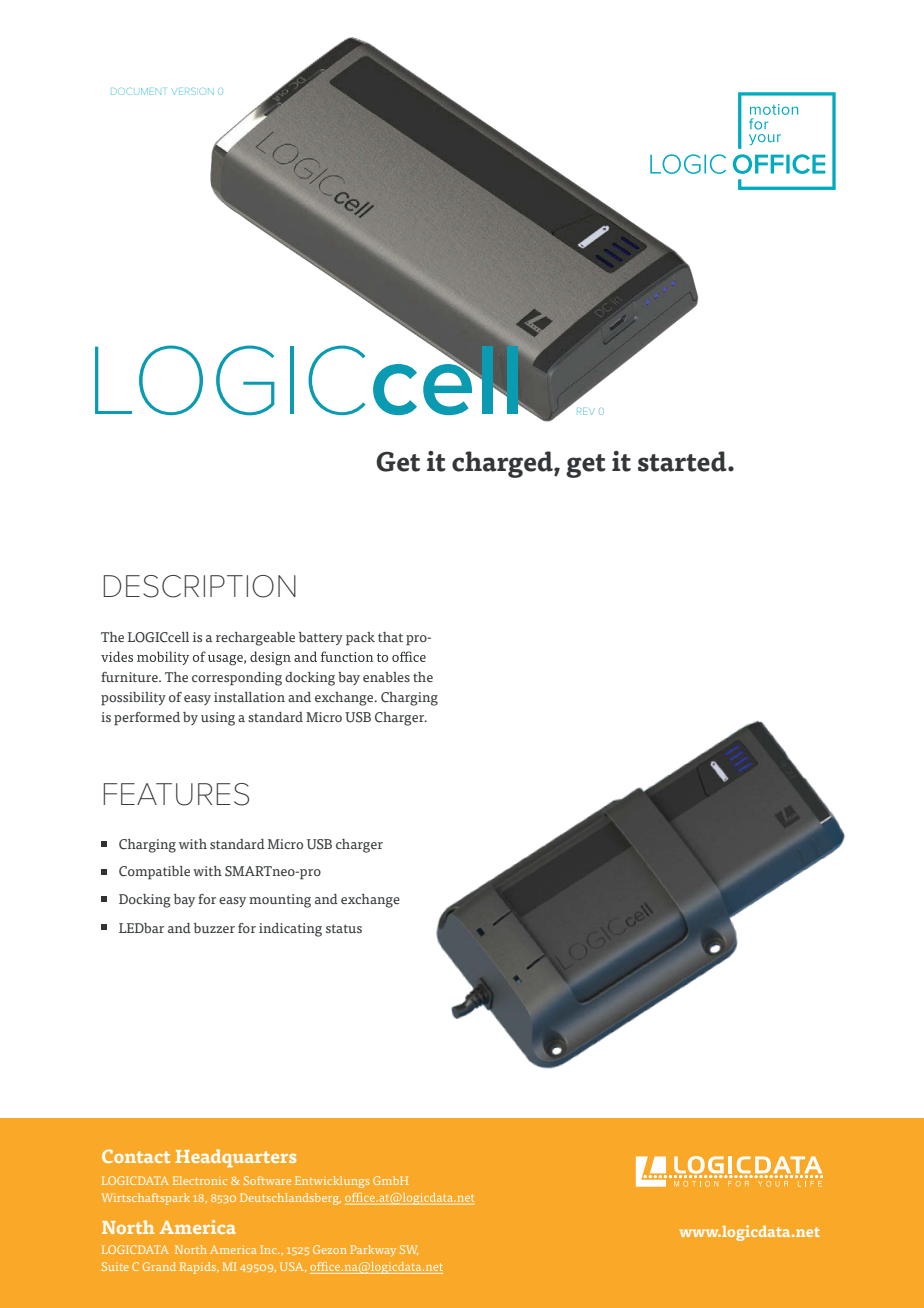 This page has width=924, height=1308. Describe the element at coordinates (390, 637) in the page. I see `that` at that location.
